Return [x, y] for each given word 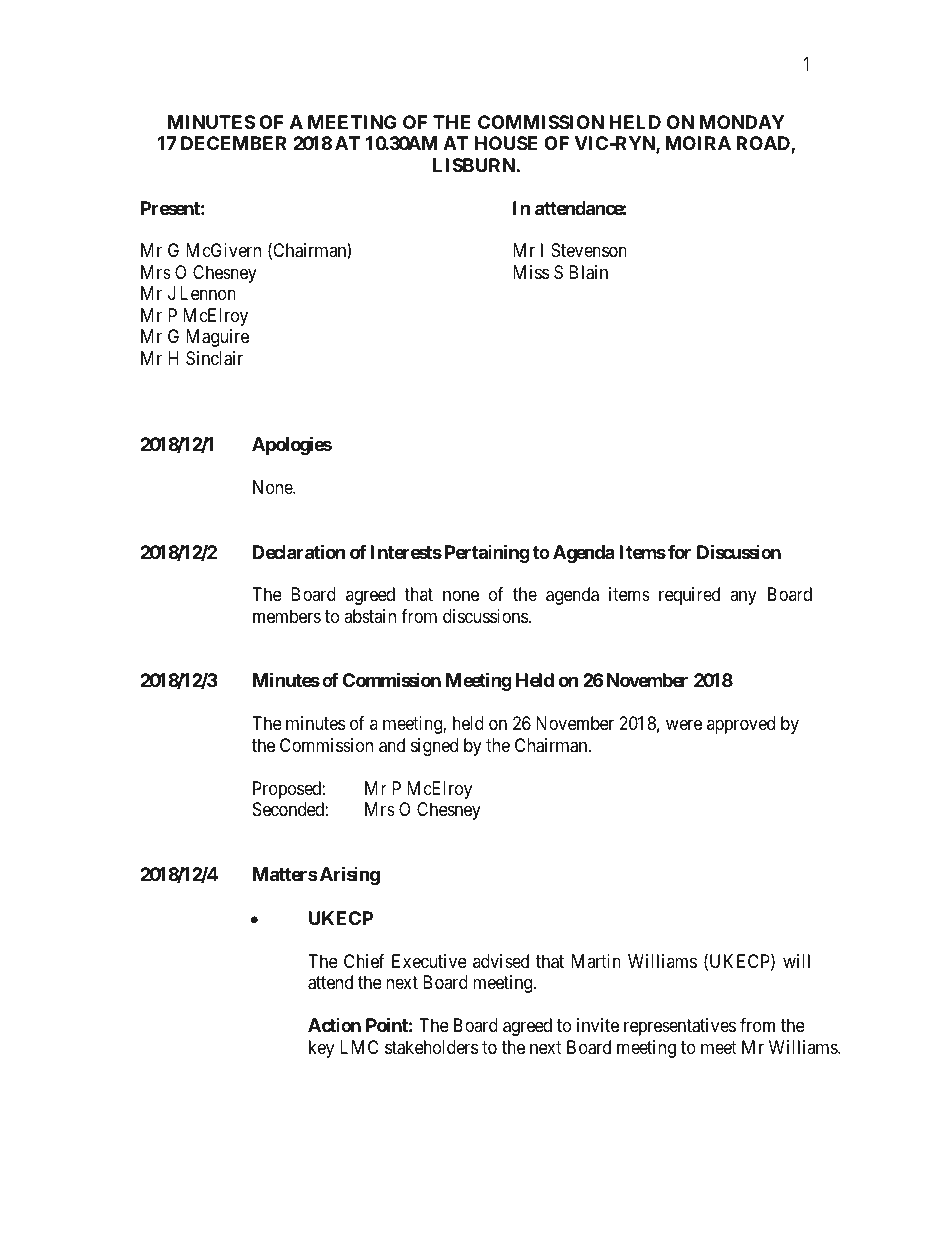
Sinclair [214, 358]
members [287, 616]
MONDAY [742, 122]
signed [434, 747]
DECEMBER [234, 143]
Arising [348, 875]
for [679, 552]
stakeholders [431, 1047]
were [684, 725]
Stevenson [589, 250]
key [321, 1049]
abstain [370, 616]
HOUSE [506, 143]
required [689, 596]
